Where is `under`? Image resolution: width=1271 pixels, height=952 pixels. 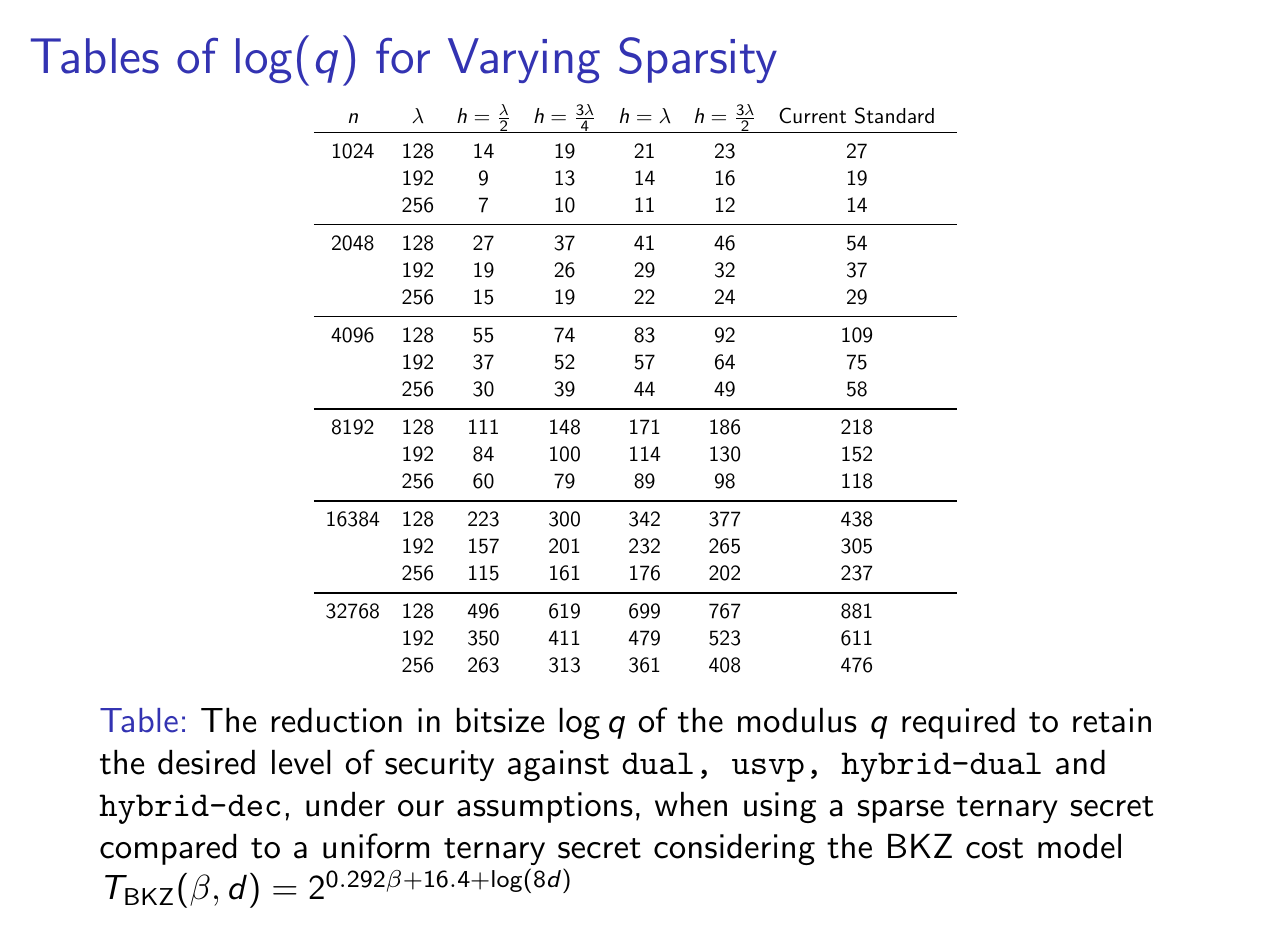 under is located at coordinates (345, 804).
